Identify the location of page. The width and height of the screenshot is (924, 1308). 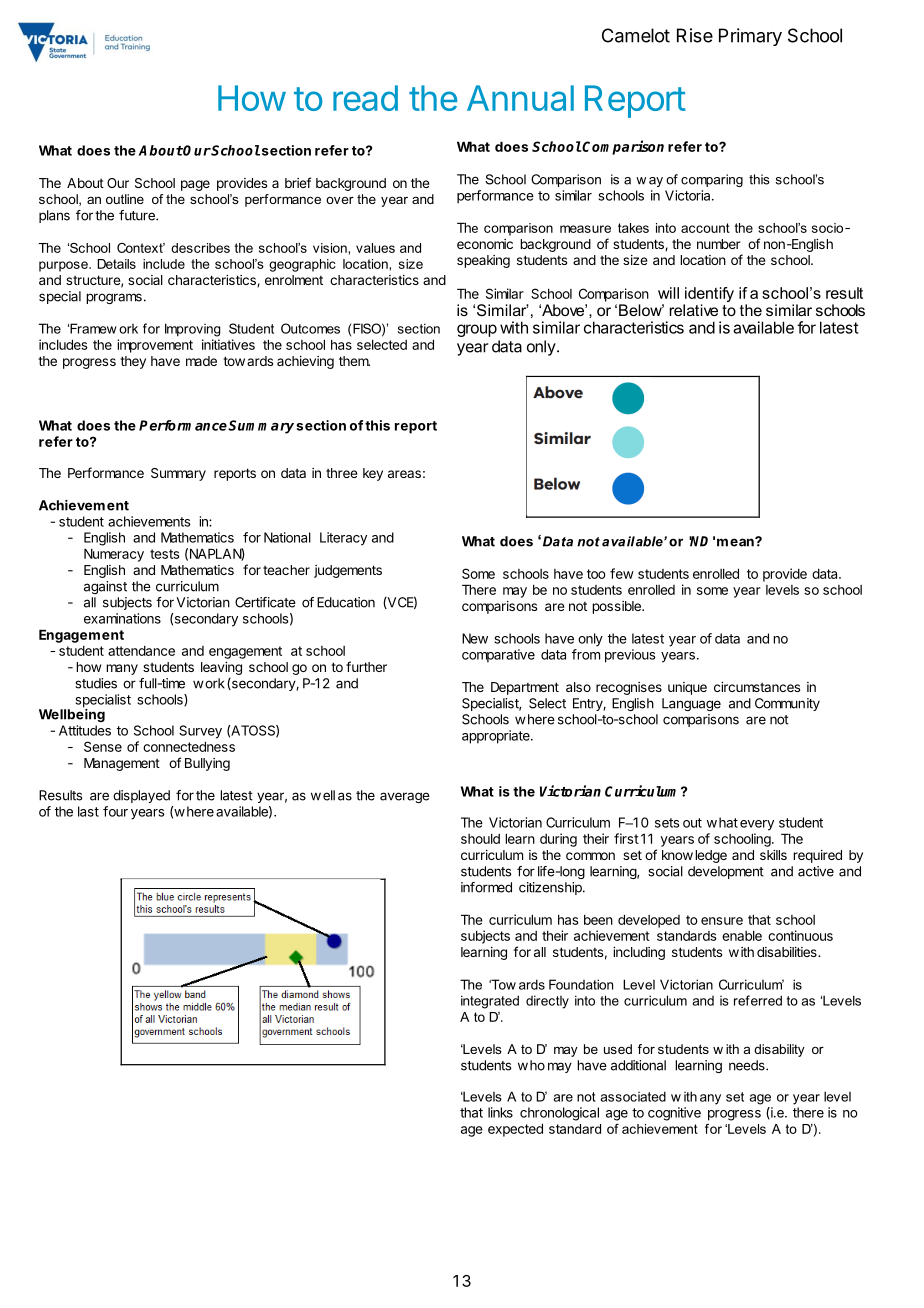
(195, 185).
